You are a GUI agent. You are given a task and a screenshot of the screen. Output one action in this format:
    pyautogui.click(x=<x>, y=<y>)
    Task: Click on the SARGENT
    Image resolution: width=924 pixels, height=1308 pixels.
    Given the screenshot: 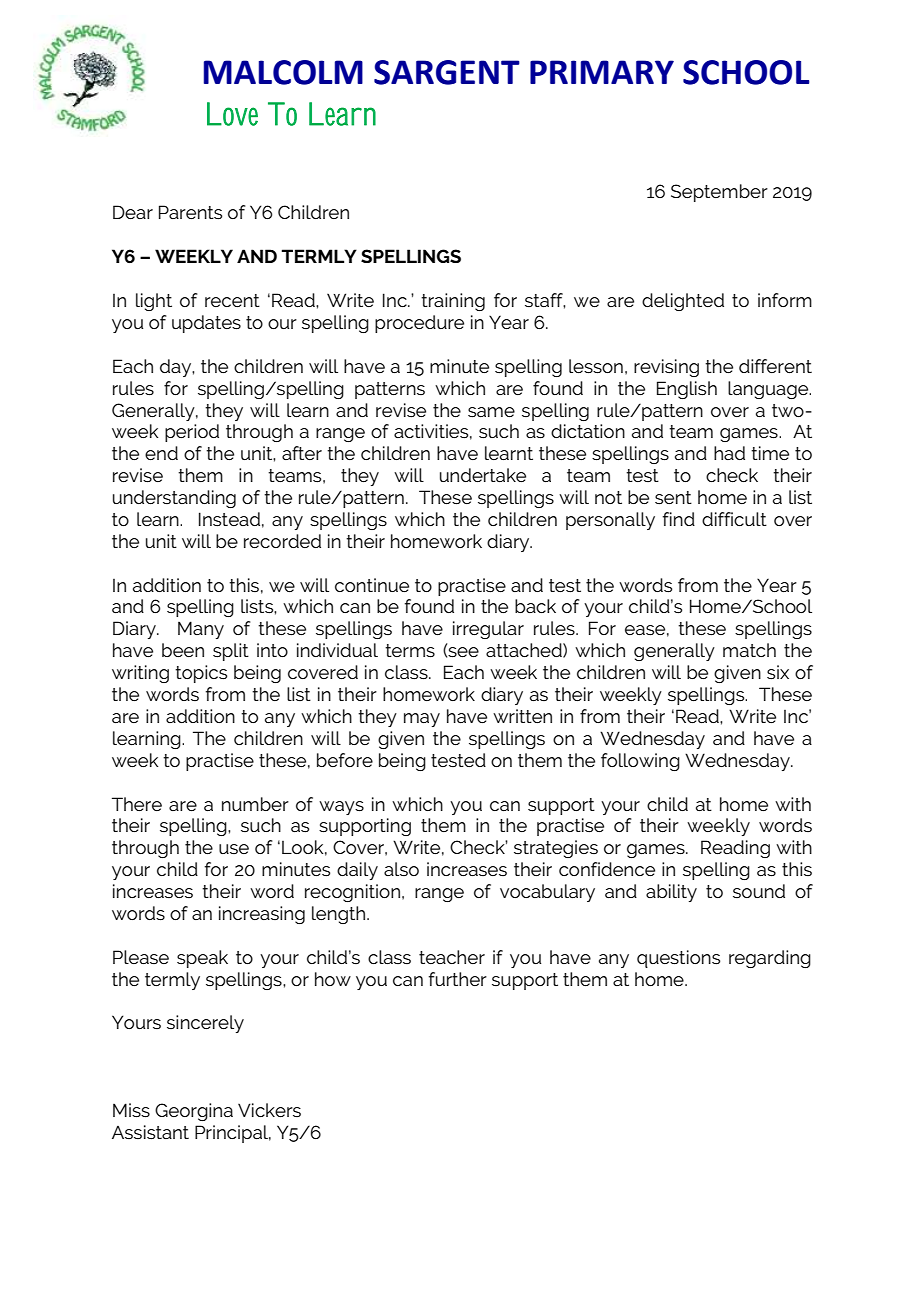 What is the action you would take?
    pyautogui.click(x=447, y=72)
